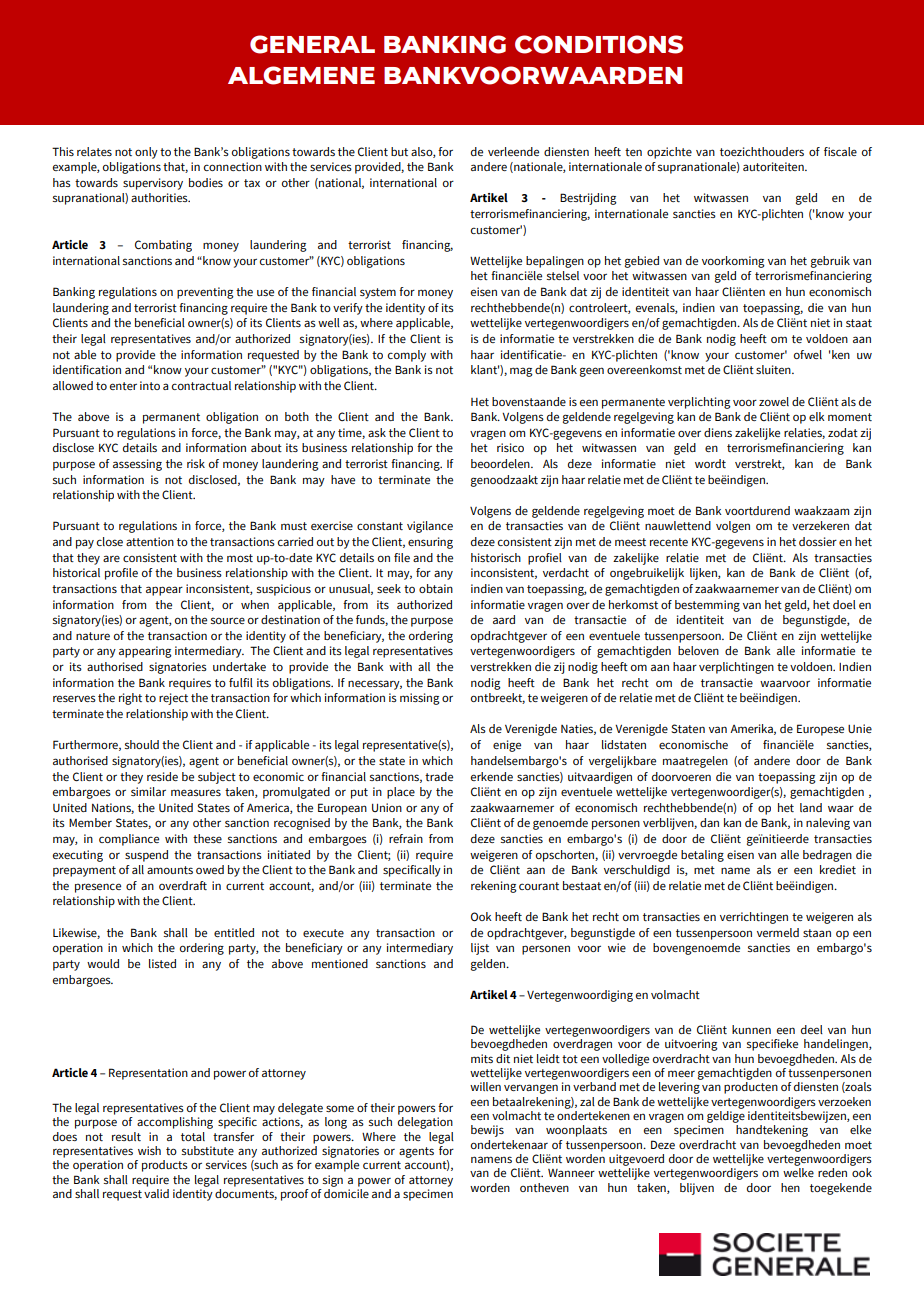 This page has width=924, height=1308. Describe the element at coordinates (150, 385) in the page. I see `into` at that location.
